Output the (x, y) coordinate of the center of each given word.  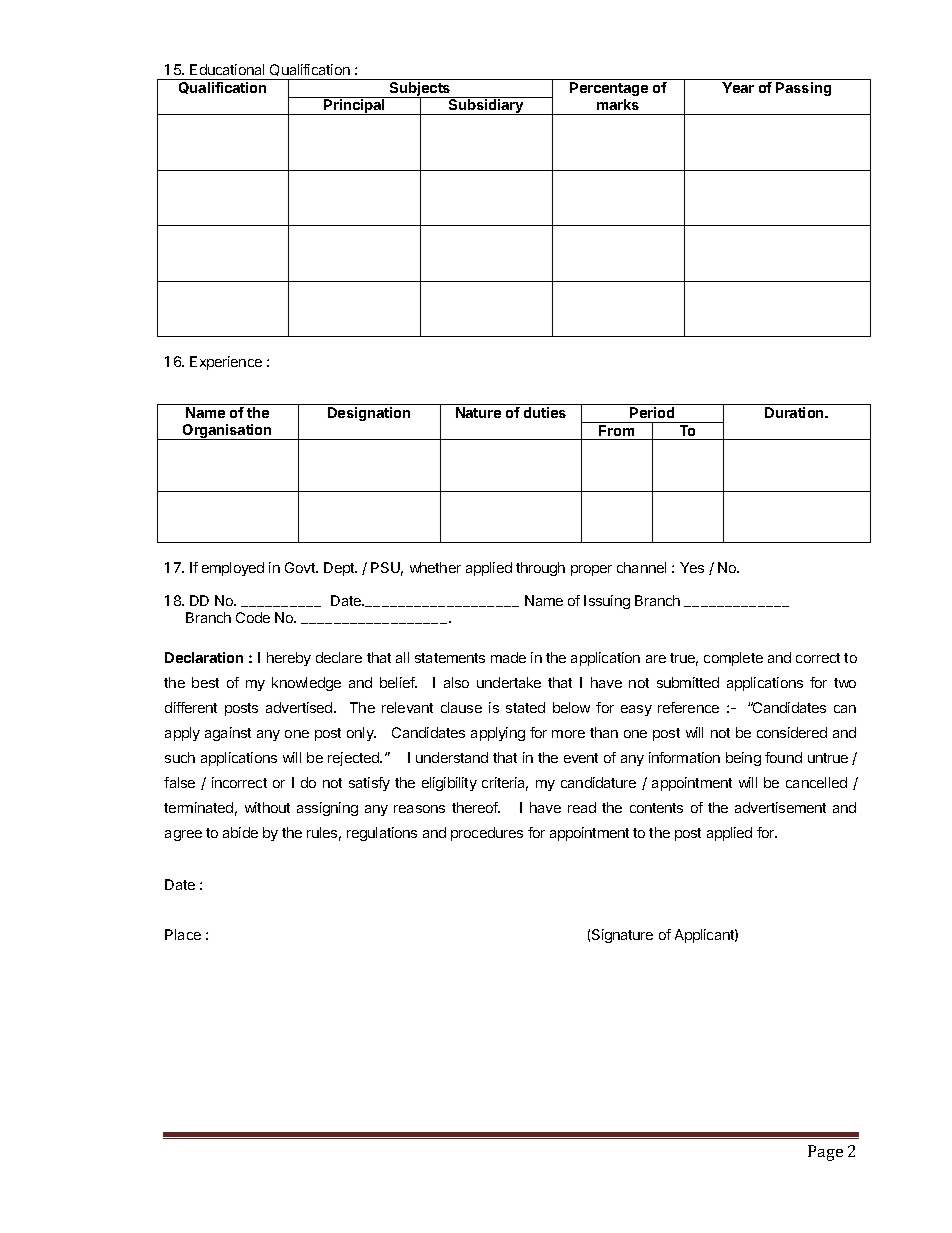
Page (825, 1153)
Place (183, 934)
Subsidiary (486, 107)
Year (738, 87)
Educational (227, 69)
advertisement (780, 807)
